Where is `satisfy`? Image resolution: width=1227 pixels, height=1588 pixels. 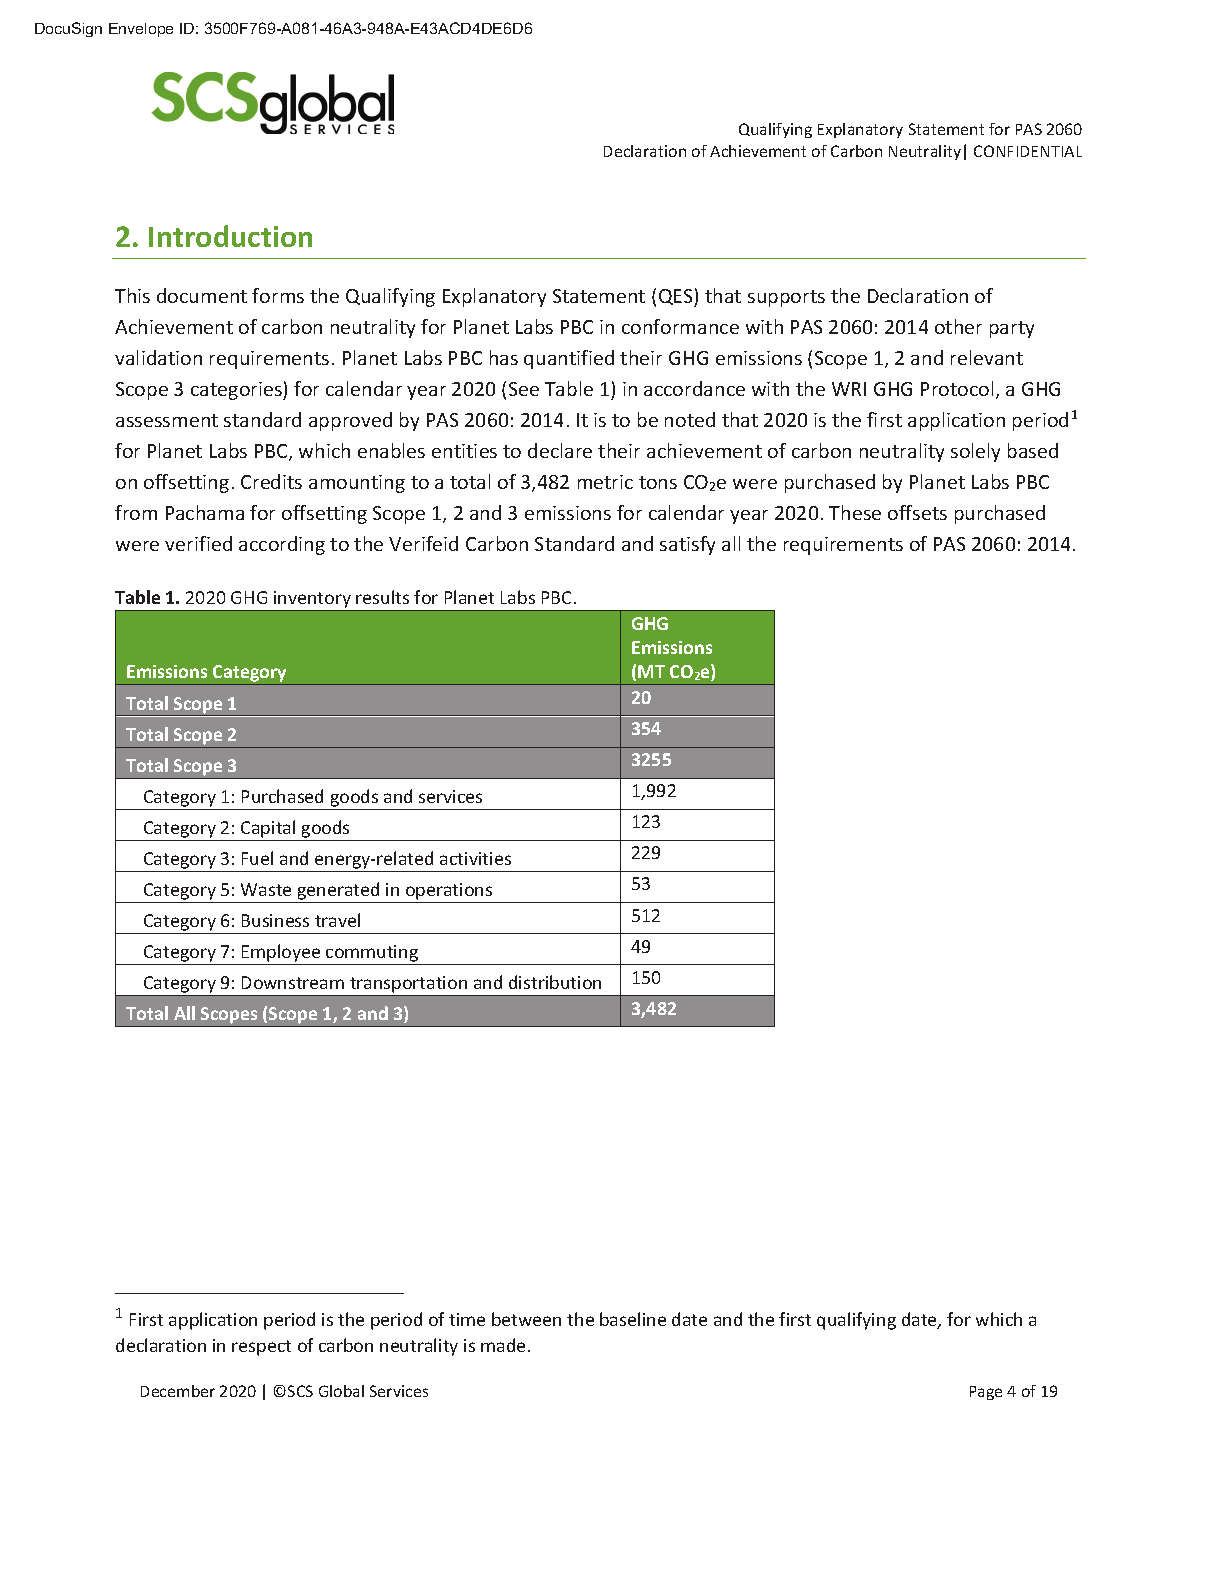 satisfy is located at coordinates (687, 545).
